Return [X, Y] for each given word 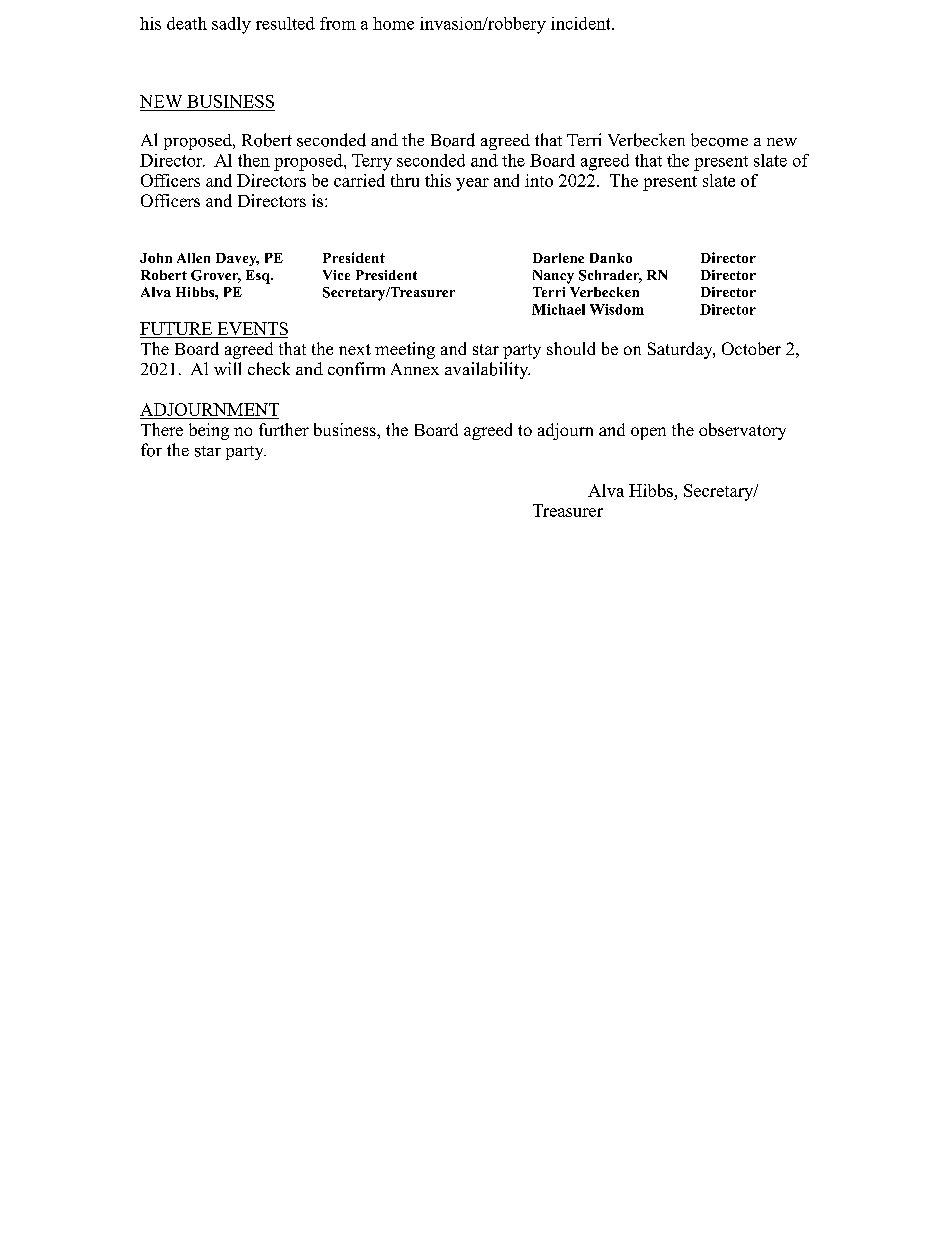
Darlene [558, 258]
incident [582, 23]
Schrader [610, 276]
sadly [231, 25]
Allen [193, 258]
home [393, 23]
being [209, 431]
